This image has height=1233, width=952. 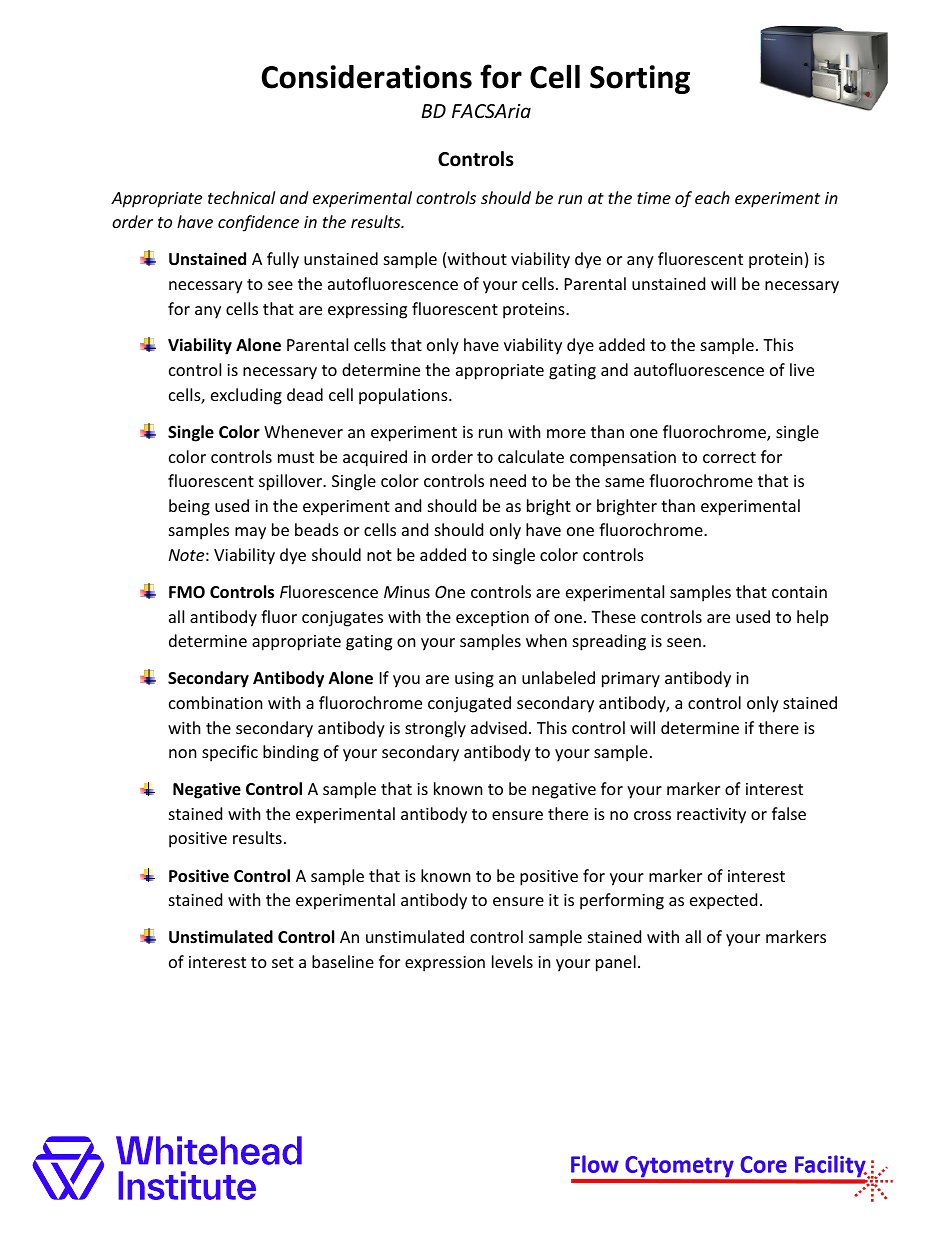 What do you see at coordinates (283, 260) in the image?
I see `fully` at bounding box center [283, 260].
